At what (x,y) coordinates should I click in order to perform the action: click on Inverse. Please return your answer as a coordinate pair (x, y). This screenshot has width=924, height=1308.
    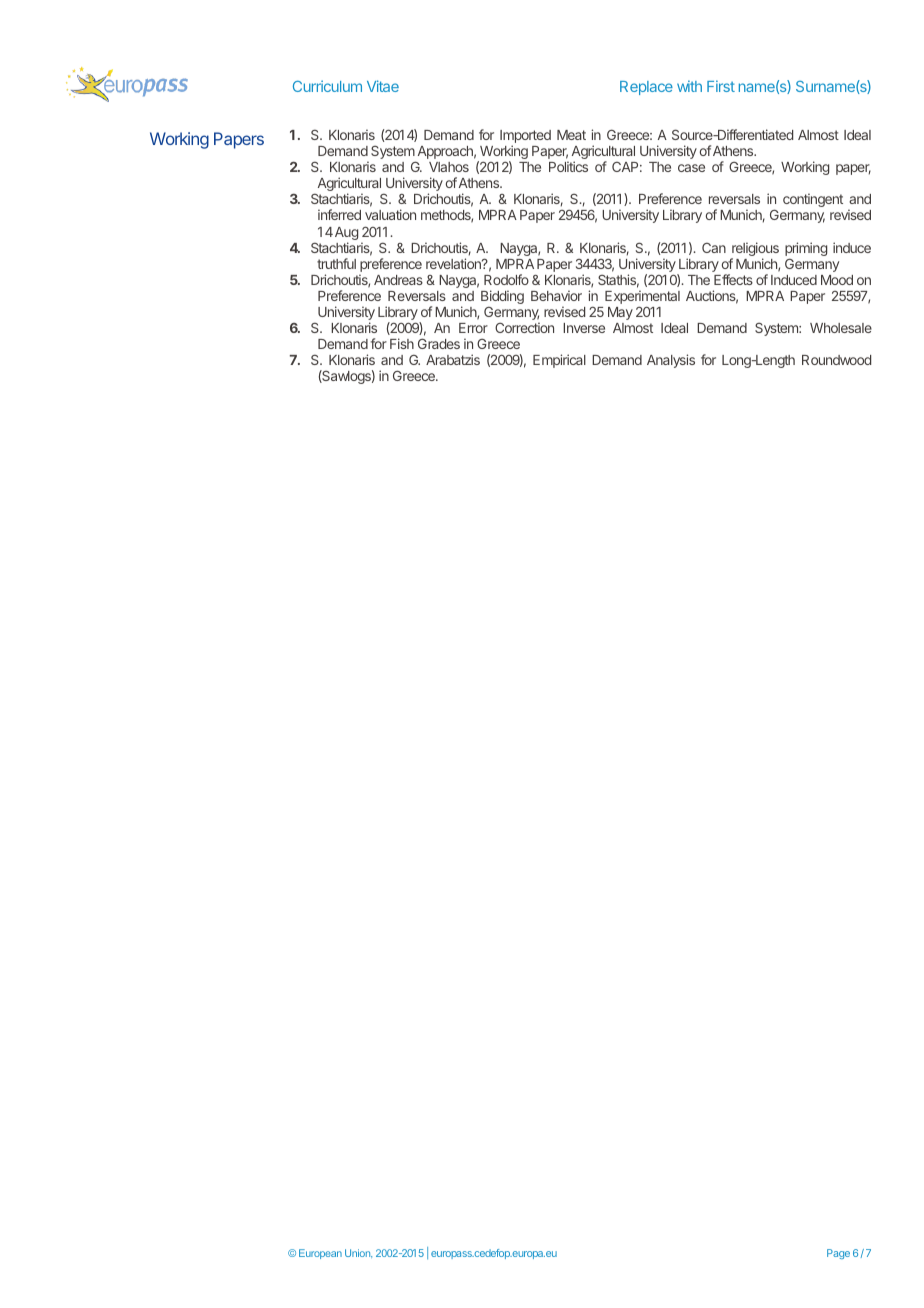
    Looking at the image, I should click on (584, 328).
